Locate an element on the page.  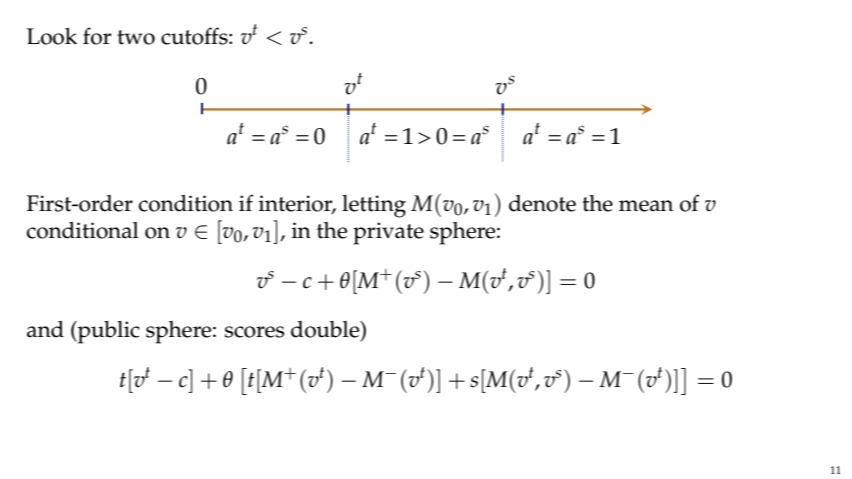
denote is located at coordinates (542, 203).
